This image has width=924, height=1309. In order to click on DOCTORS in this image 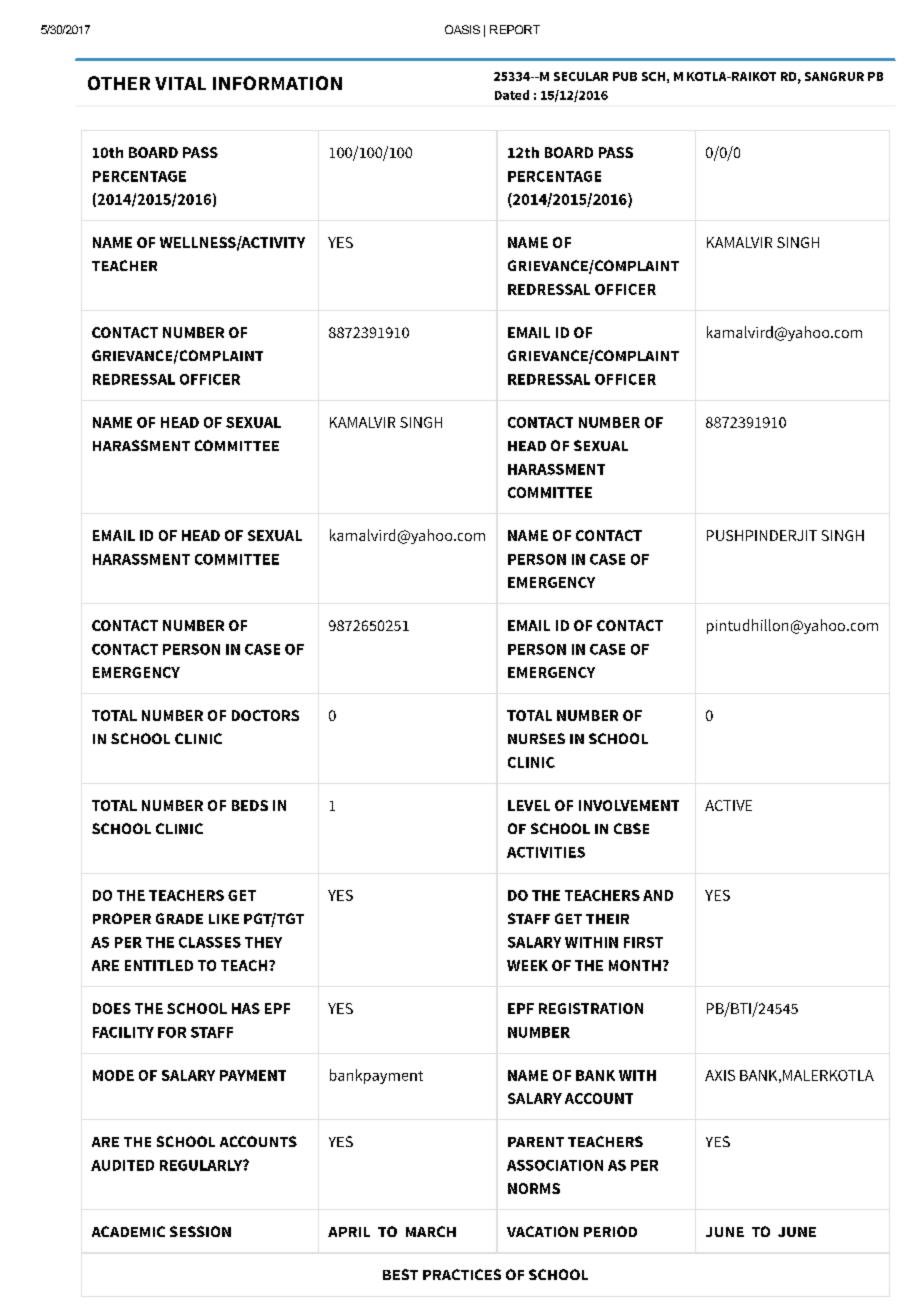, I will do `click(265, 715)`.
